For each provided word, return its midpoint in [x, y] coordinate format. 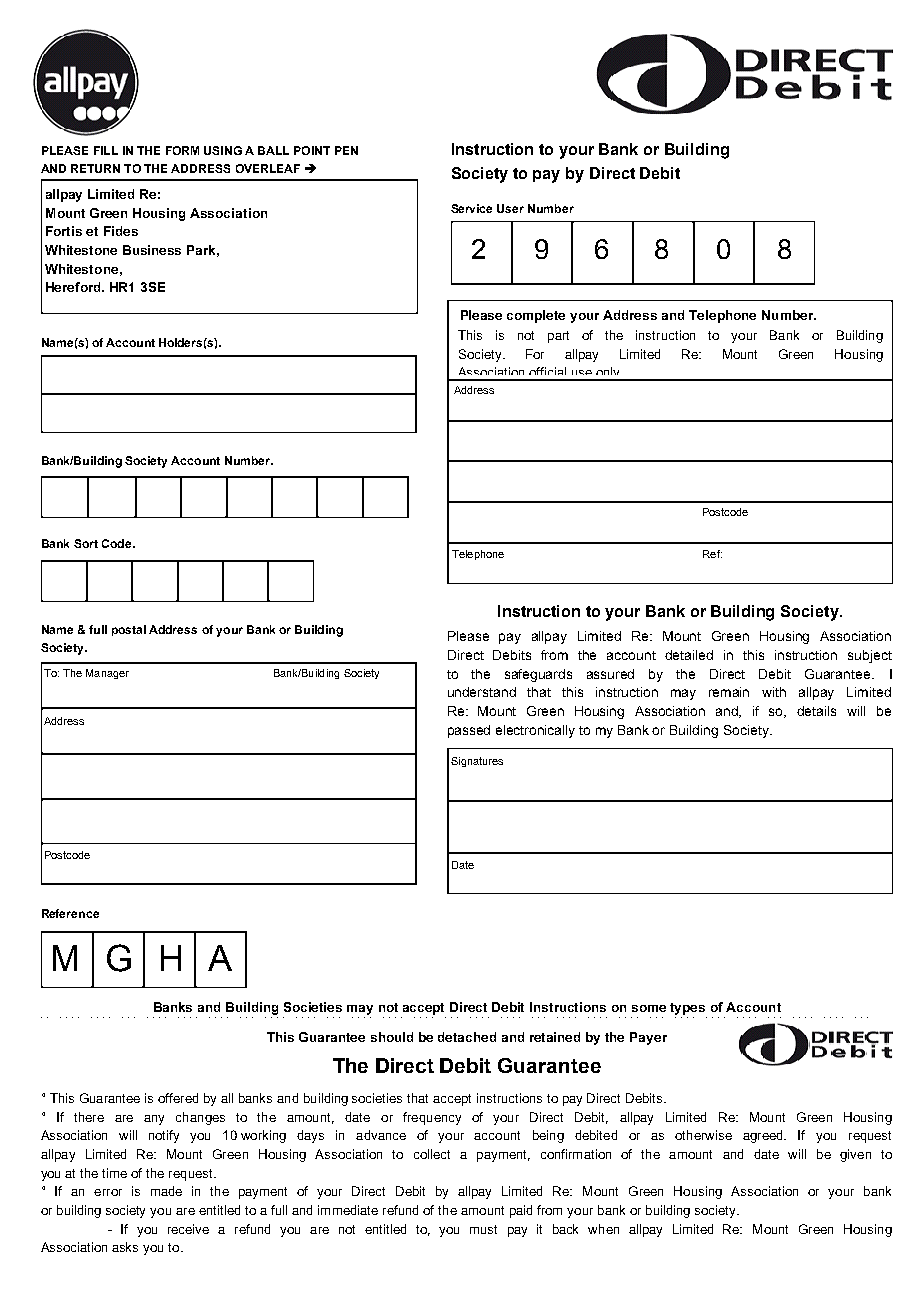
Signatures [477, 762]
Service [471, 208]
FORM [182, 150]
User [510, 208]
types [687, 1009]
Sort [86, 543]
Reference [70, 913]
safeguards [538, 675]
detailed [689, 655]
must [483, 1229]
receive [188, 1229]
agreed [764, 1136]
